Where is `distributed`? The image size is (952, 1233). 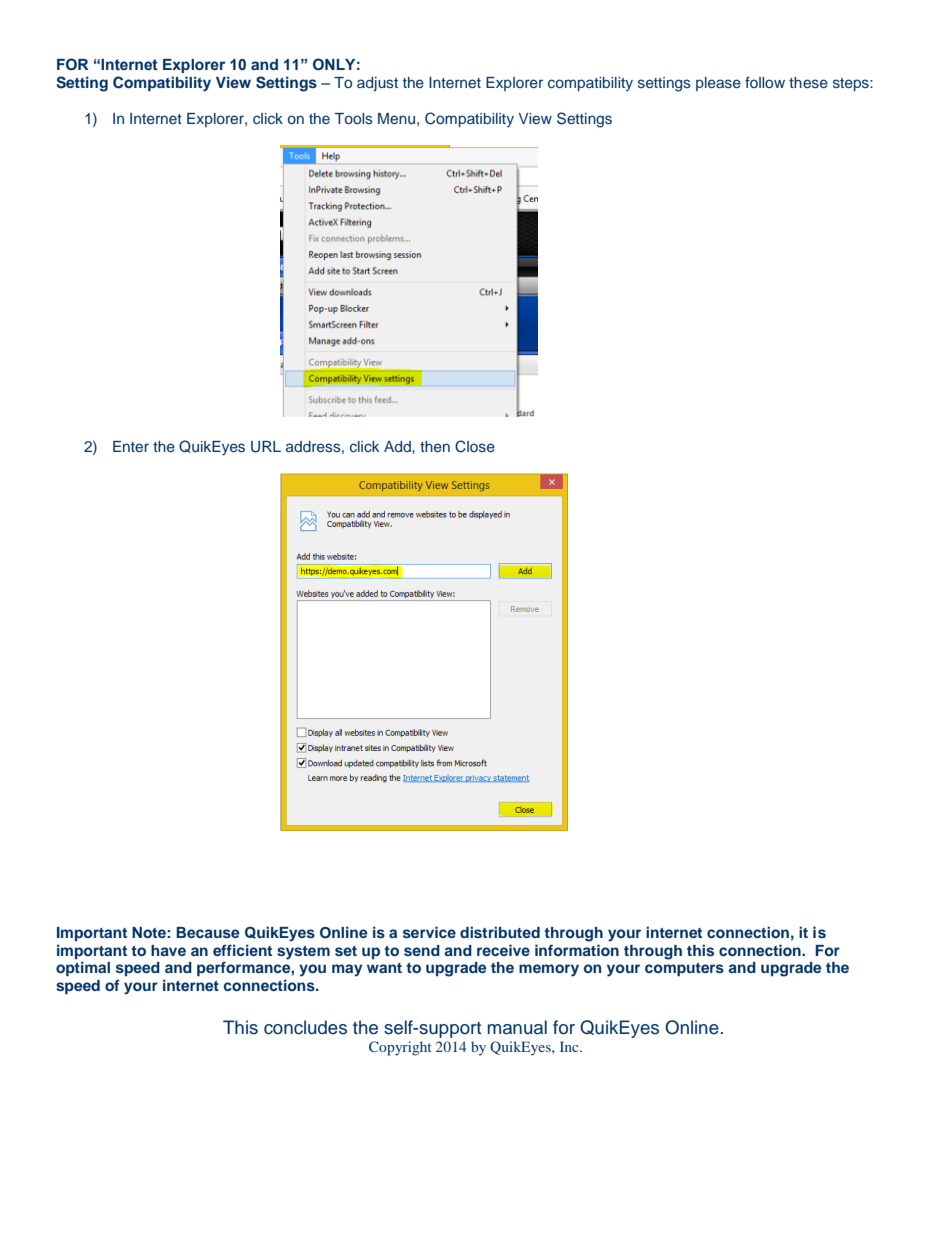
distributed is located at coordinates (500, 932).
